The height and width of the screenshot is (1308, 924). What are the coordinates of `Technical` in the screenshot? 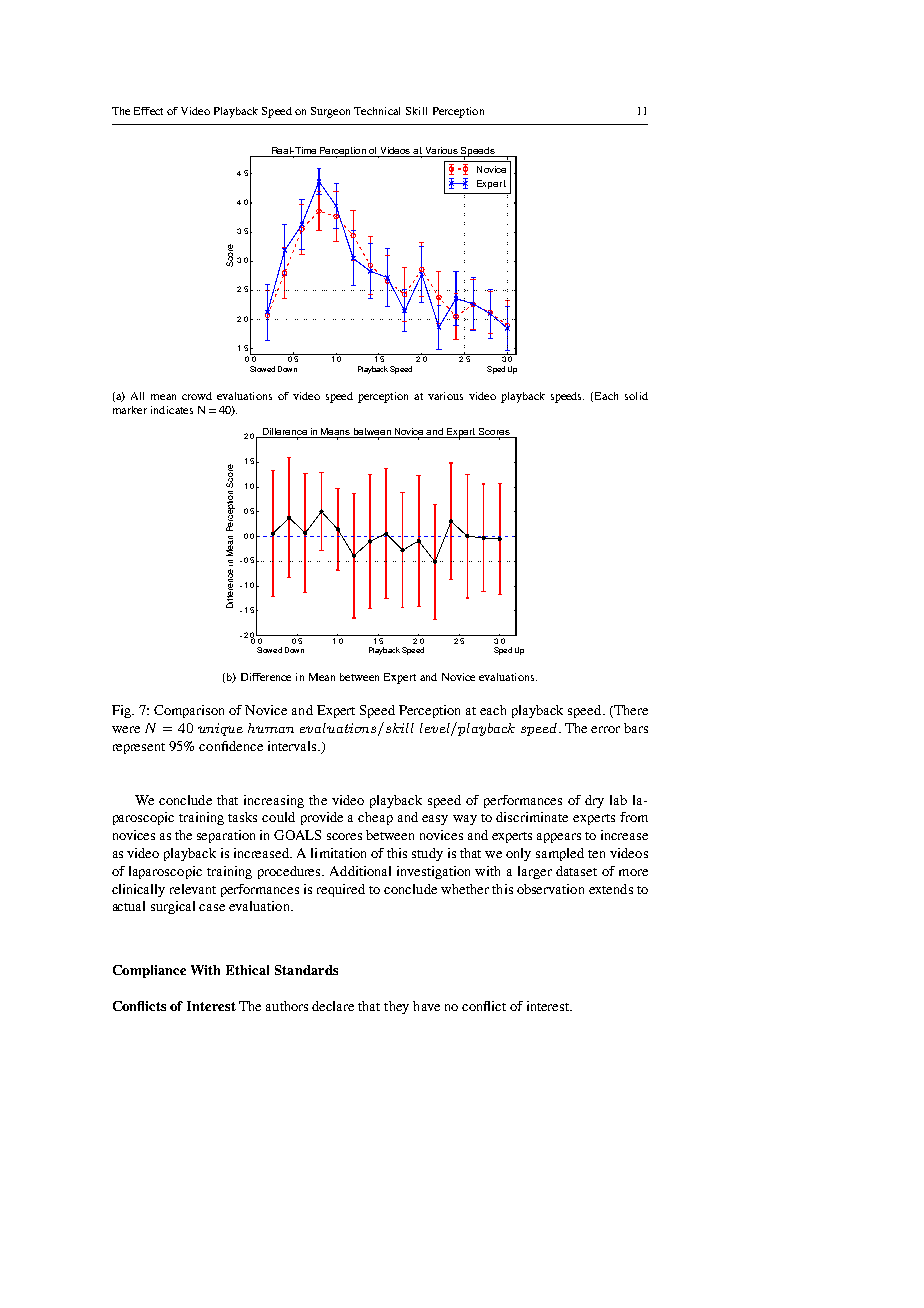 It's located at (377, 111).
